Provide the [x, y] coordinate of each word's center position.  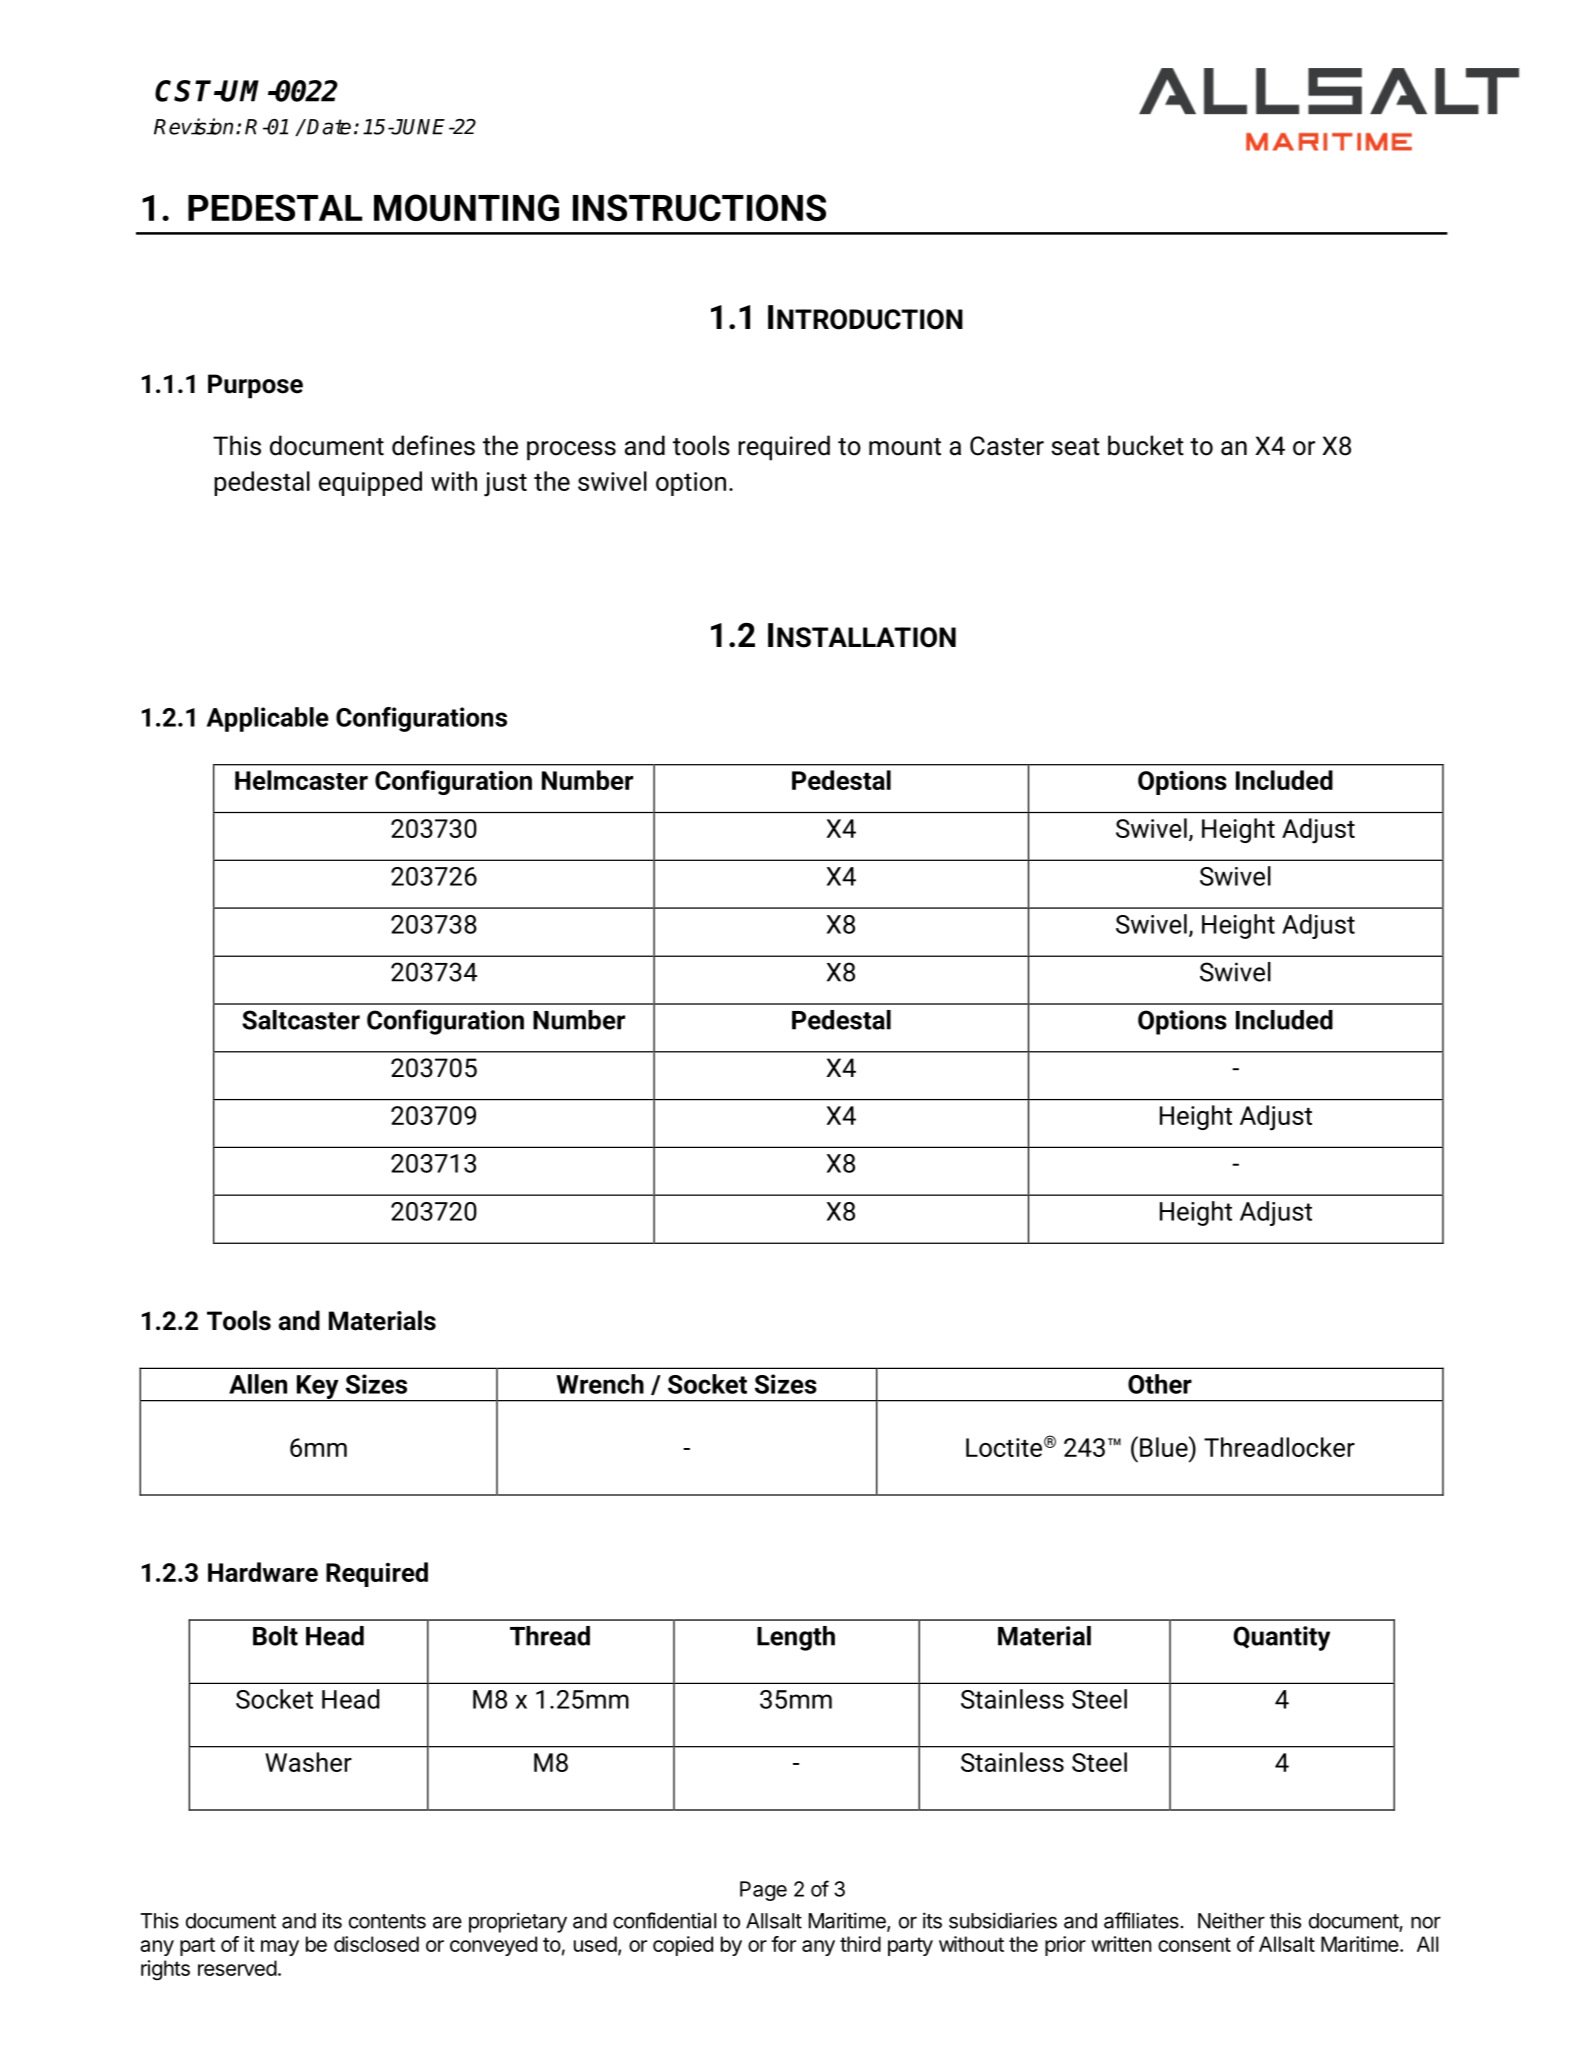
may [280, 1948]
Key [317, 1388]
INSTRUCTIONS [699, 207]
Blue [1165, 1446]
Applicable [268, 719]
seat [1075, 447]
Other [1160, 1384]
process [571, 451]
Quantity [1282, 1638]
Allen [258, 1384]
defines [433, 445]
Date [329, 127]
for [783, 1944]
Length [796, 1638]
